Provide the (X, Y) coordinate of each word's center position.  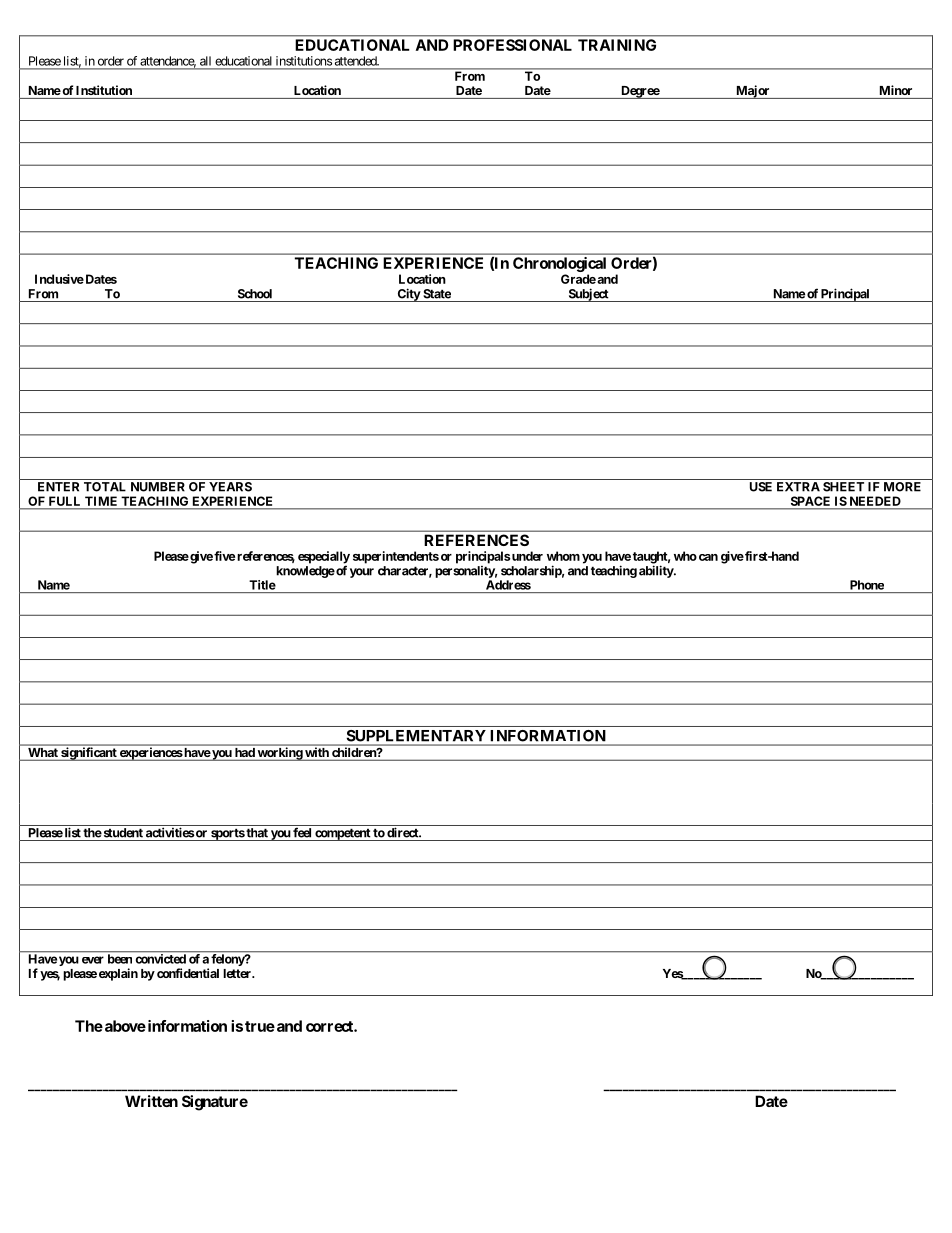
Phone (867, 585)
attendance (168, 62)
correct (330, 1026)
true (260, 1026)
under (526, 556)
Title (262, 585)
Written (151, 1101)
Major (753, 92)
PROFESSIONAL (513, 45)
